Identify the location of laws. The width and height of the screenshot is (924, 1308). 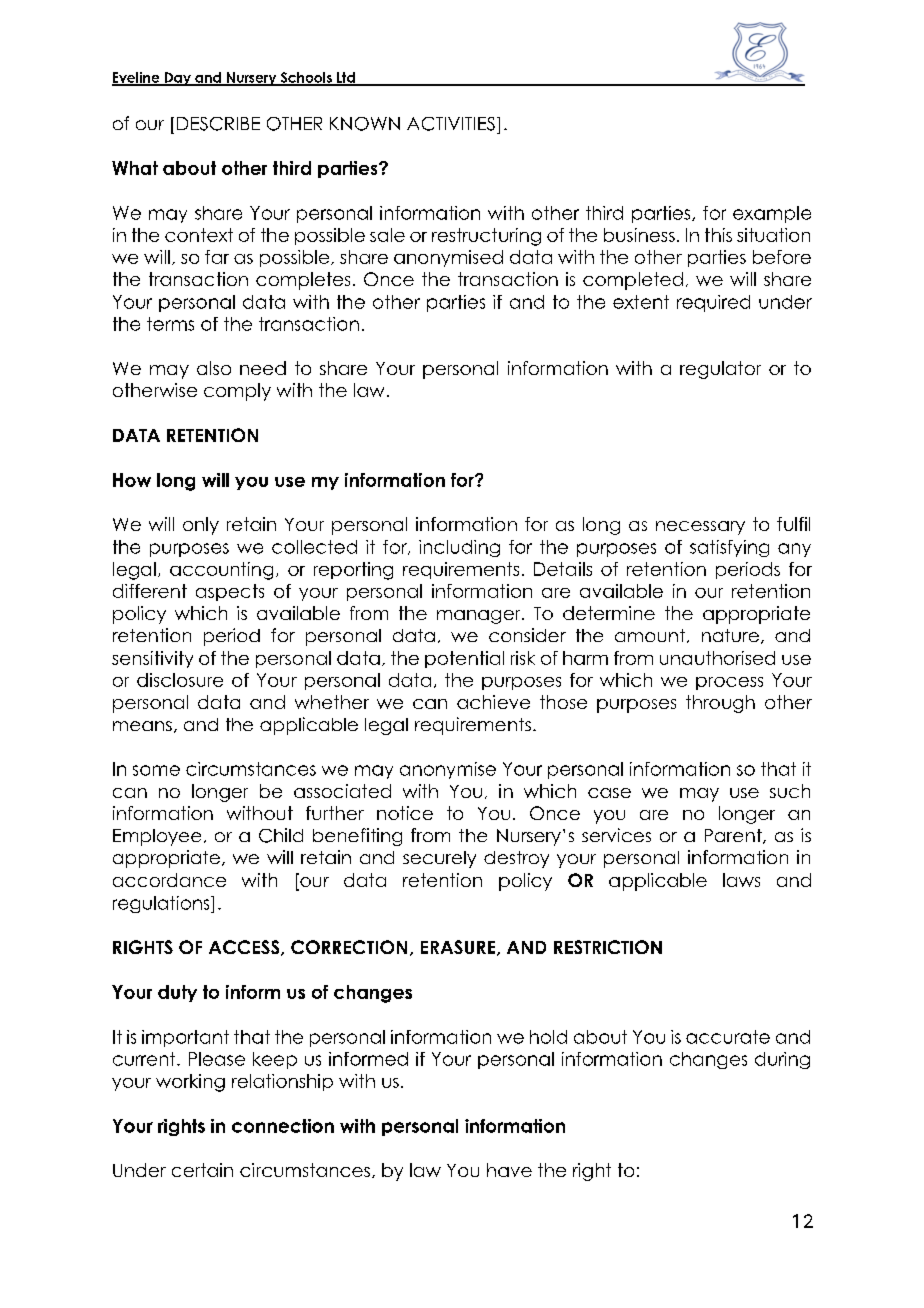
(741, 880).
